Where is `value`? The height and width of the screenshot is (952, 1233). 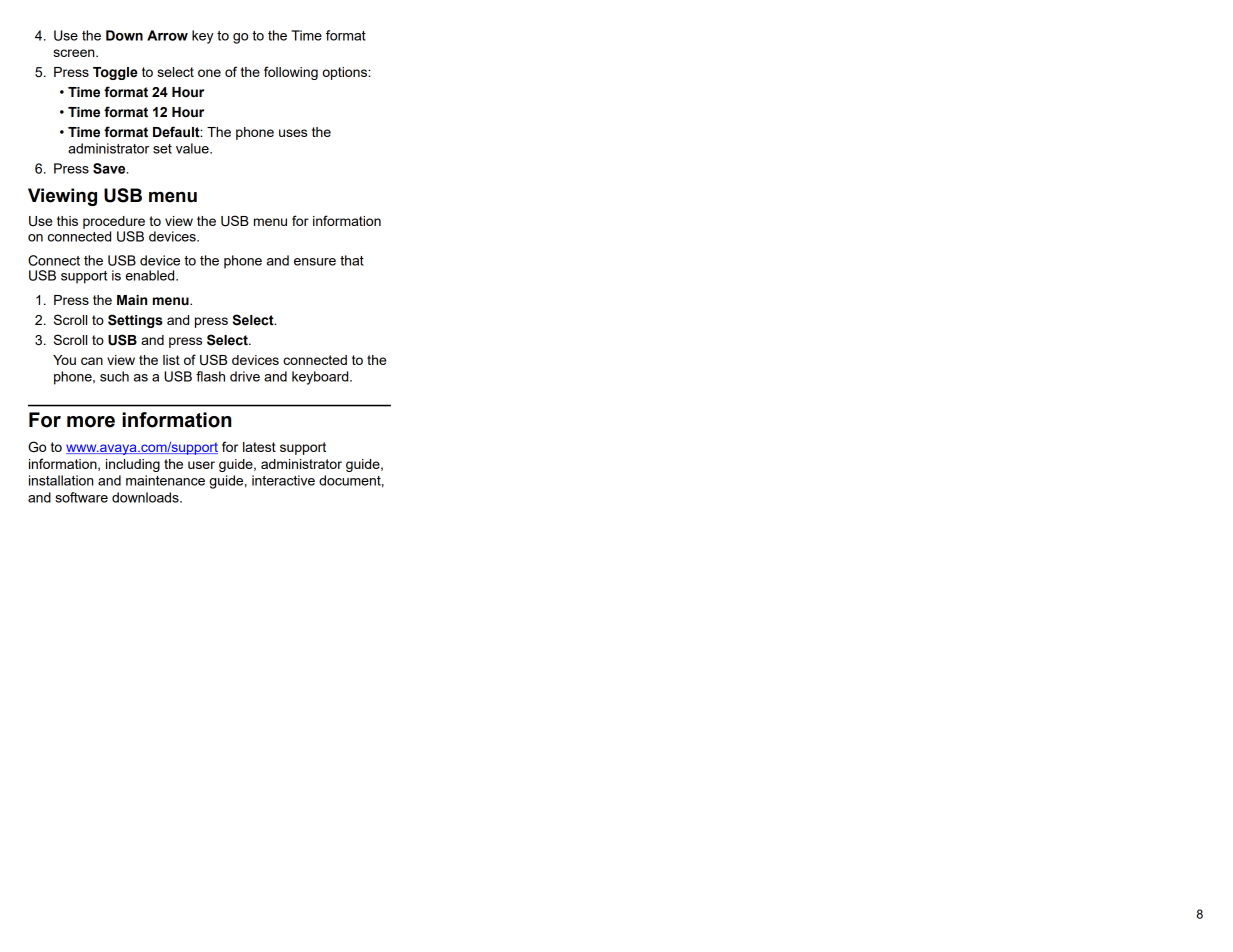 value is located at coordinates (193, 148).
